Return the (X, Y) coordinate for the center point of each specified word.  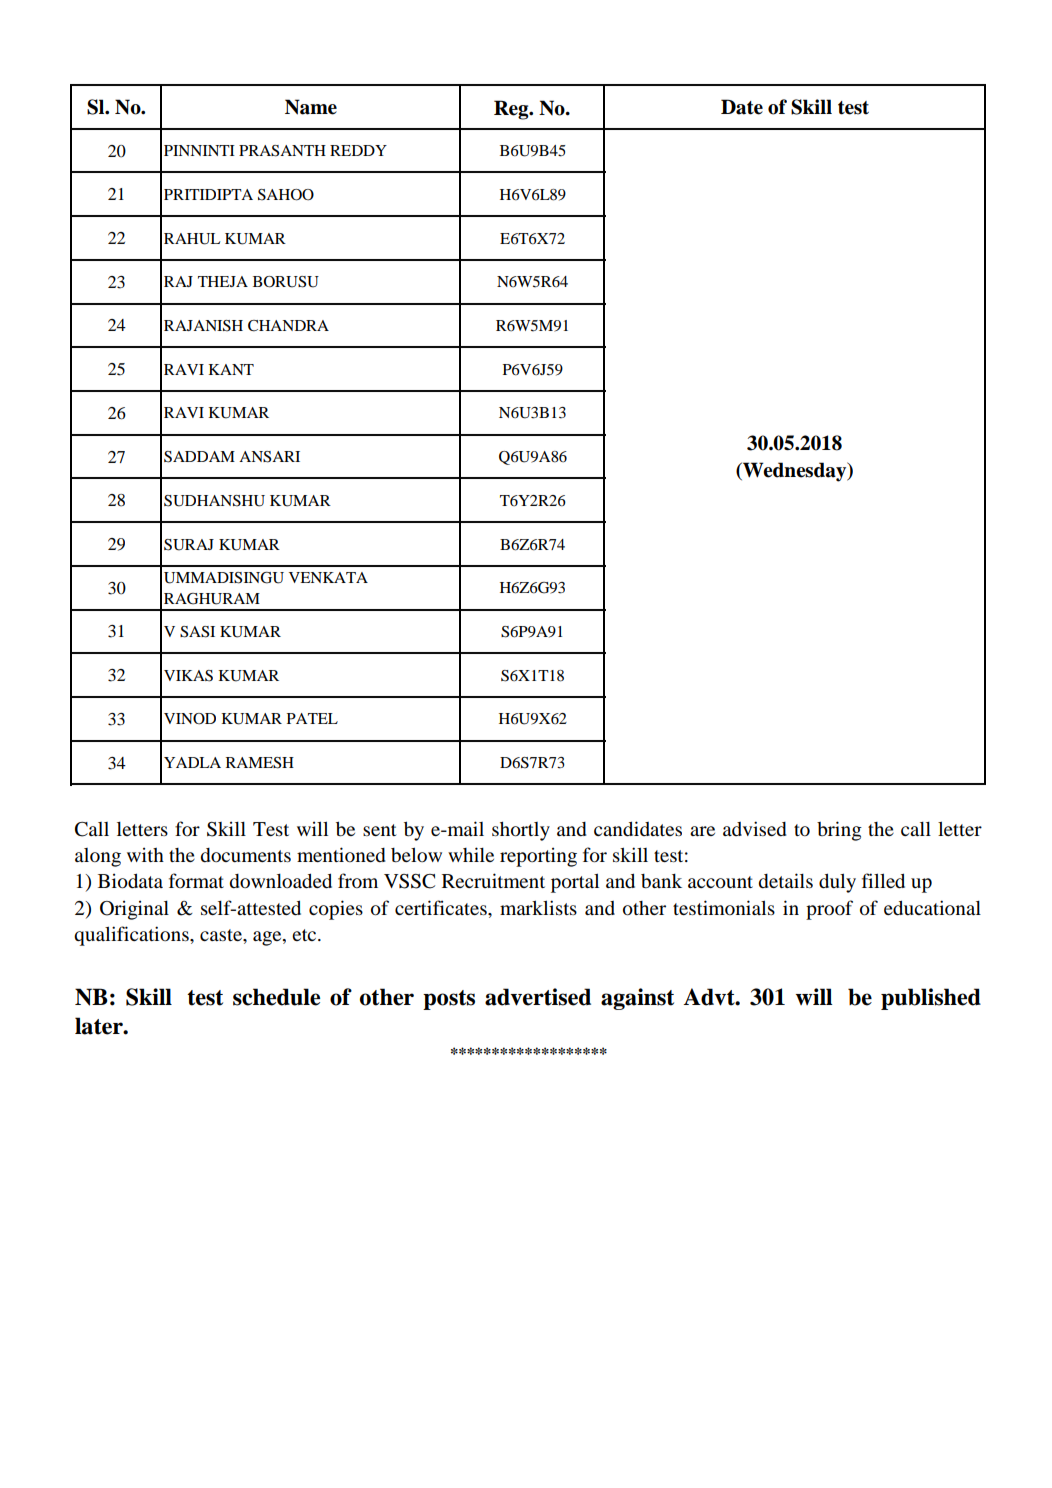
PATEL (312, 718)
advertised (538, 997)
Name (311, 107)
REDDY (358, 150)
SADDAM (199, 457)
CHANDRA (288, 326)
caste (222, 935)
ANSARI (269, 457)
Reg (512, 110)
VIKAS (188, 676)
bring (839, 831)
